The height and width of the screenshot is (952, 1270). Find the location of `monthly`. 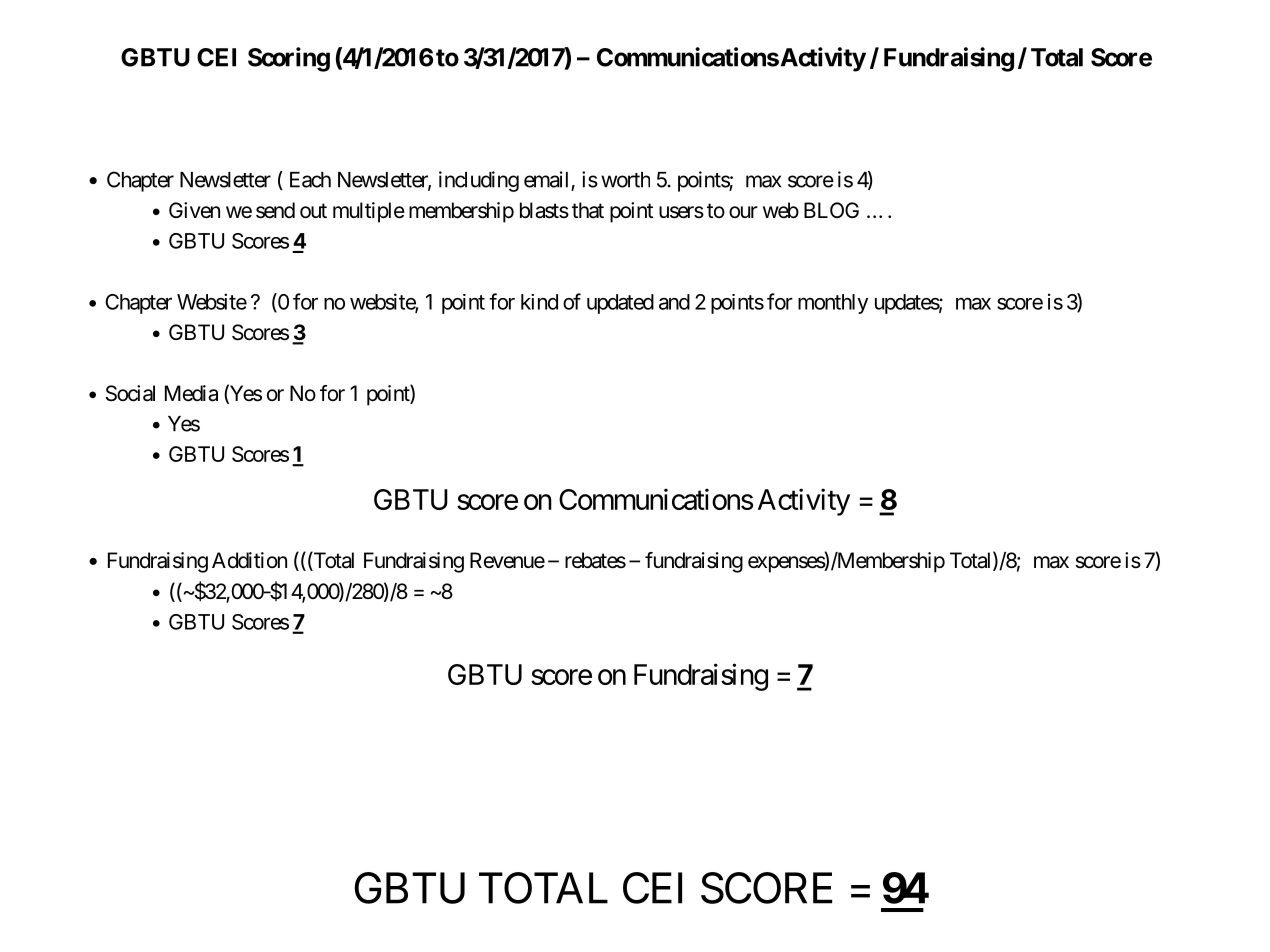

monthly is located at coordinates (833, 304).
